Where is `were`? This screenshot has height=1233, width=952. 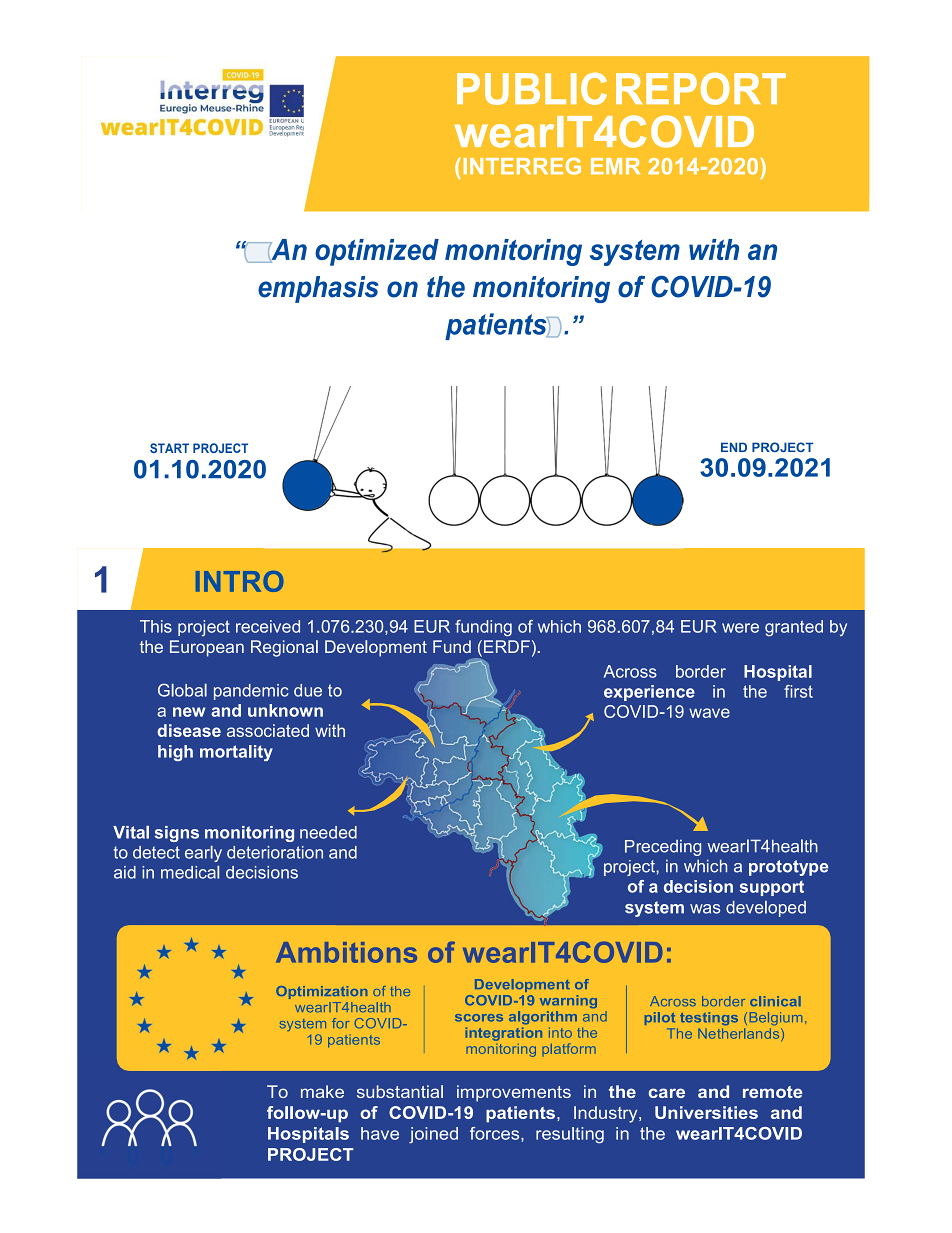 were is located at coordinates (740, 628).
